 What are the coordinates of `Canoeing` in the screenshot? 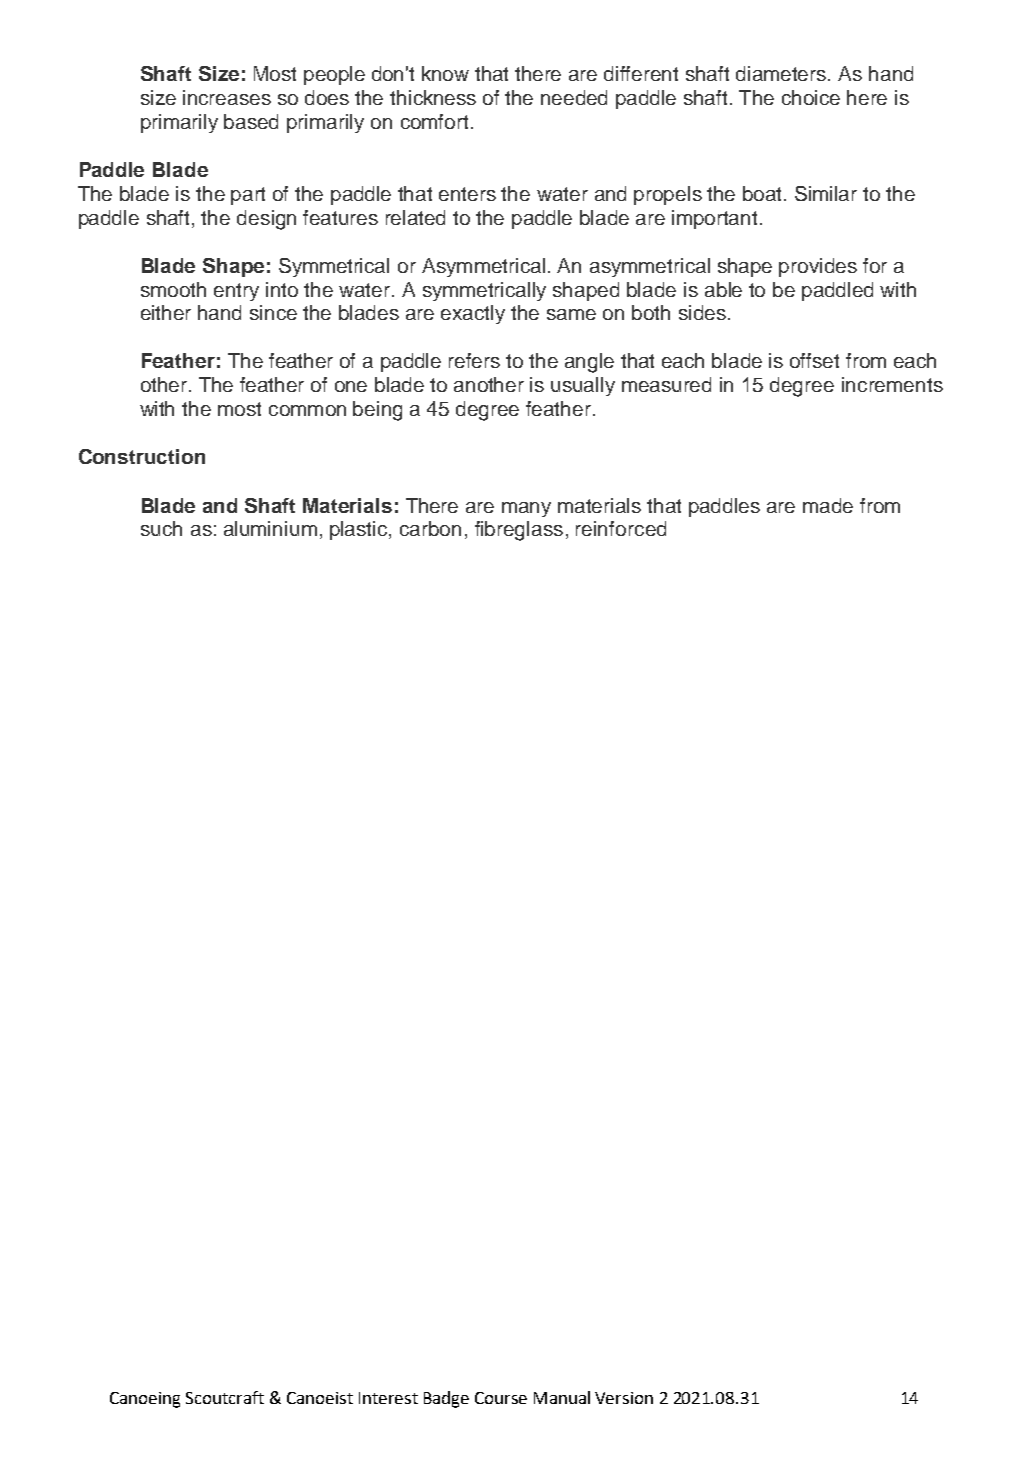 It's located at (145, 1400).
